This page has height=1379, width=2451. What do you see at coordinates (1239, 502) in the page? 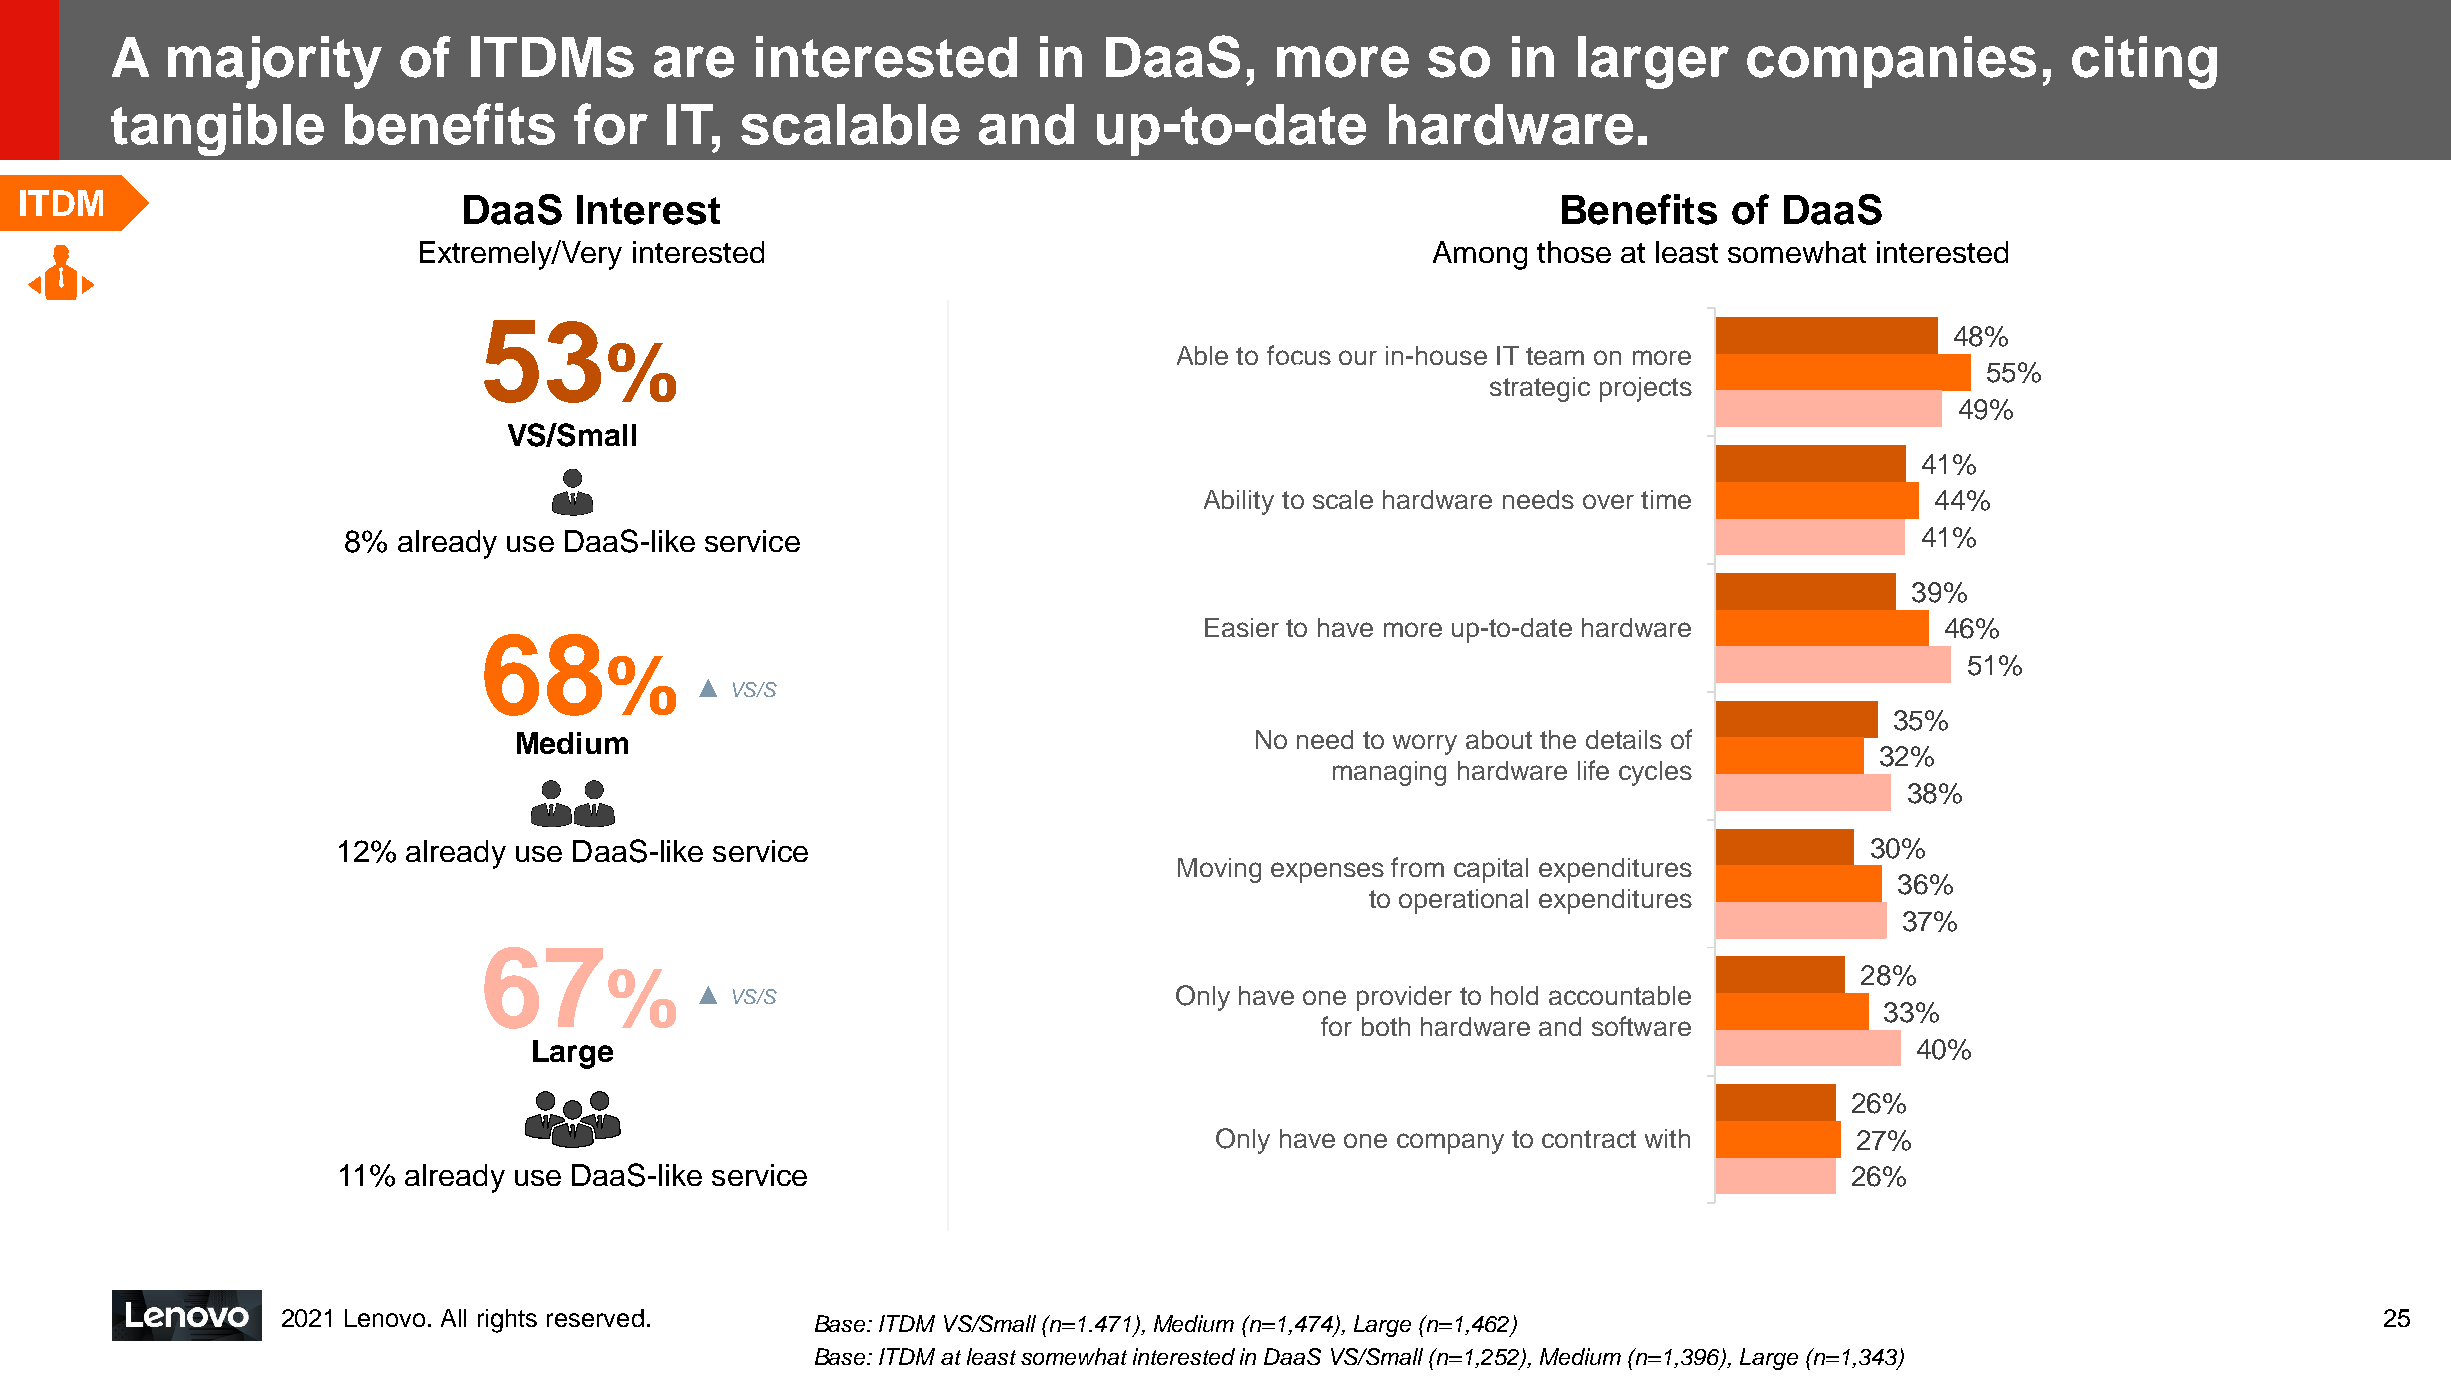
I see `Ability` at bounding box center [1239, 502].
